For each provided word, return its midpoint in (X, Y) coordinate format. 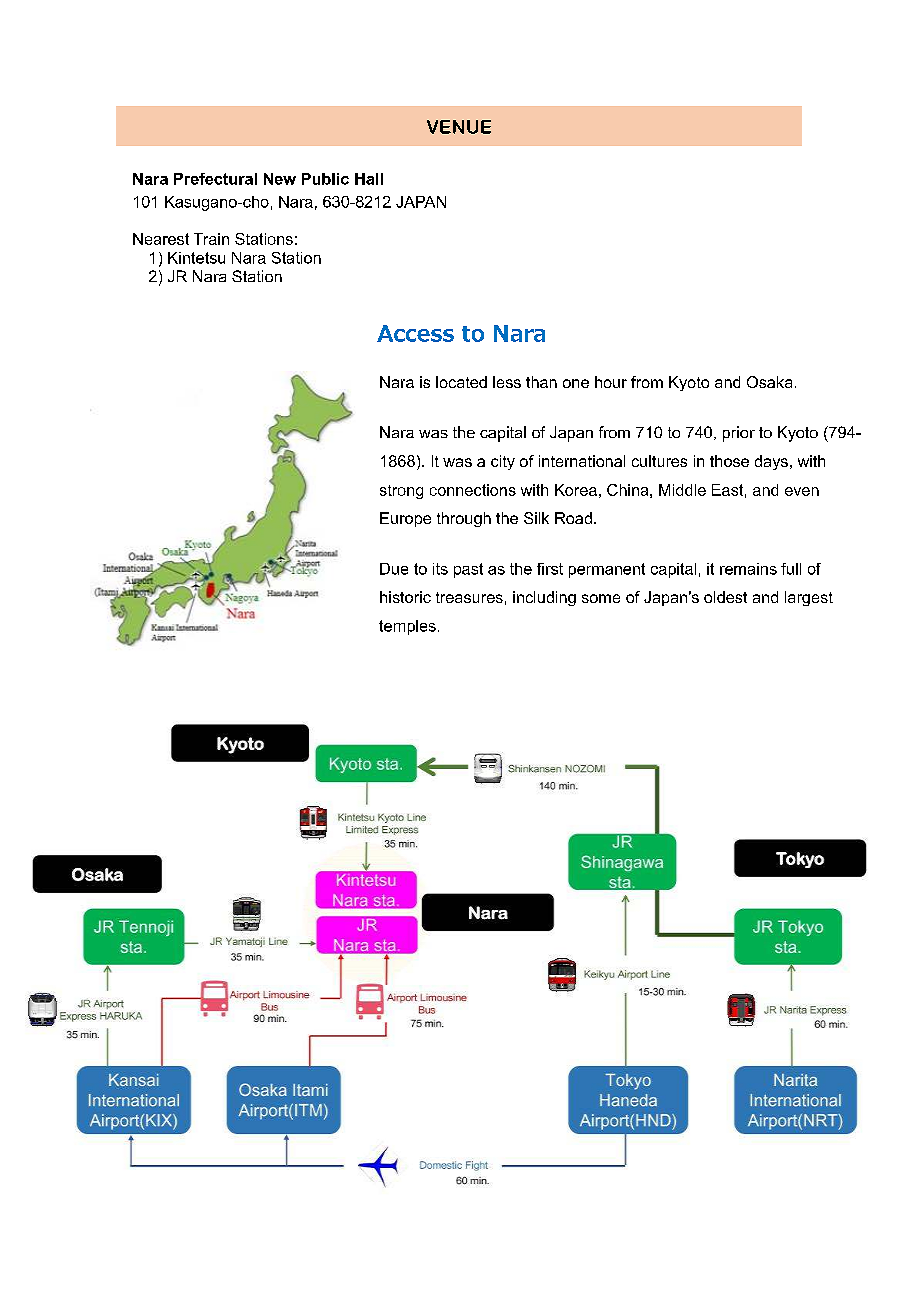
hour (611, 382)
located (461, 382)
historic (405, 597)
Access (415, 333)
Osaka (769, 382)
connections (473, 490)
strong (401, 492)
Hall (369, 179)
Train (211, 239)
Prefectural (215, 179)
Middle (682, 490)
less (507, 382)
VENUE (459, 127)
